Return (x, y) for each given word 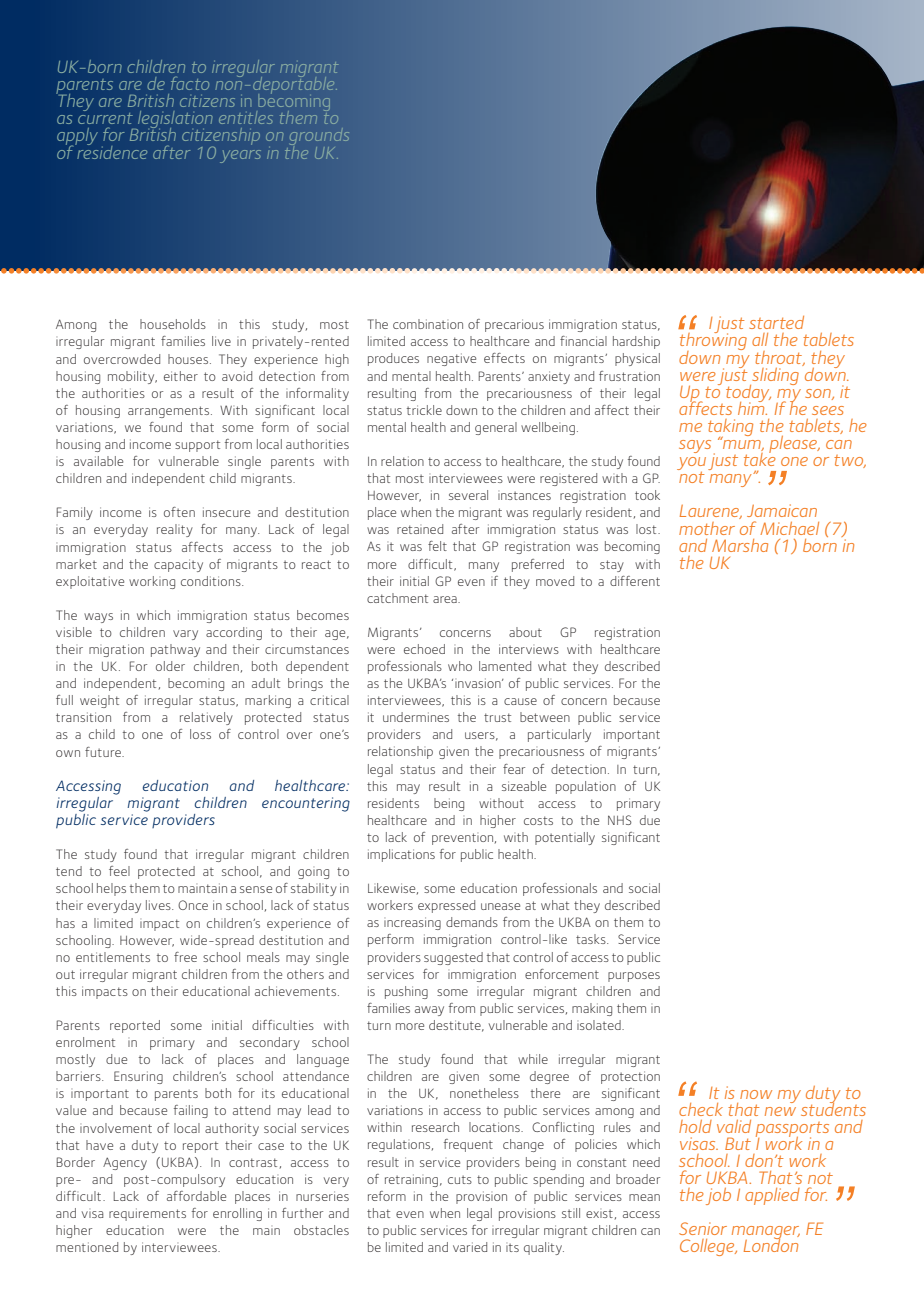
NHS (620, 820)
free (185, 957)
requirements (147, 1214)
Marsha (740, 545)
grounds (319, 138)
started (776, 322)
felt (437, 546)
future (104, 752)
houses (189, 359)
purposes (634, 977)
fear (514, 769)
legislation (174, 121)
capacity (178, 565)
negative (451, 359)
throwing (713, 342)
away (429, 1011)
